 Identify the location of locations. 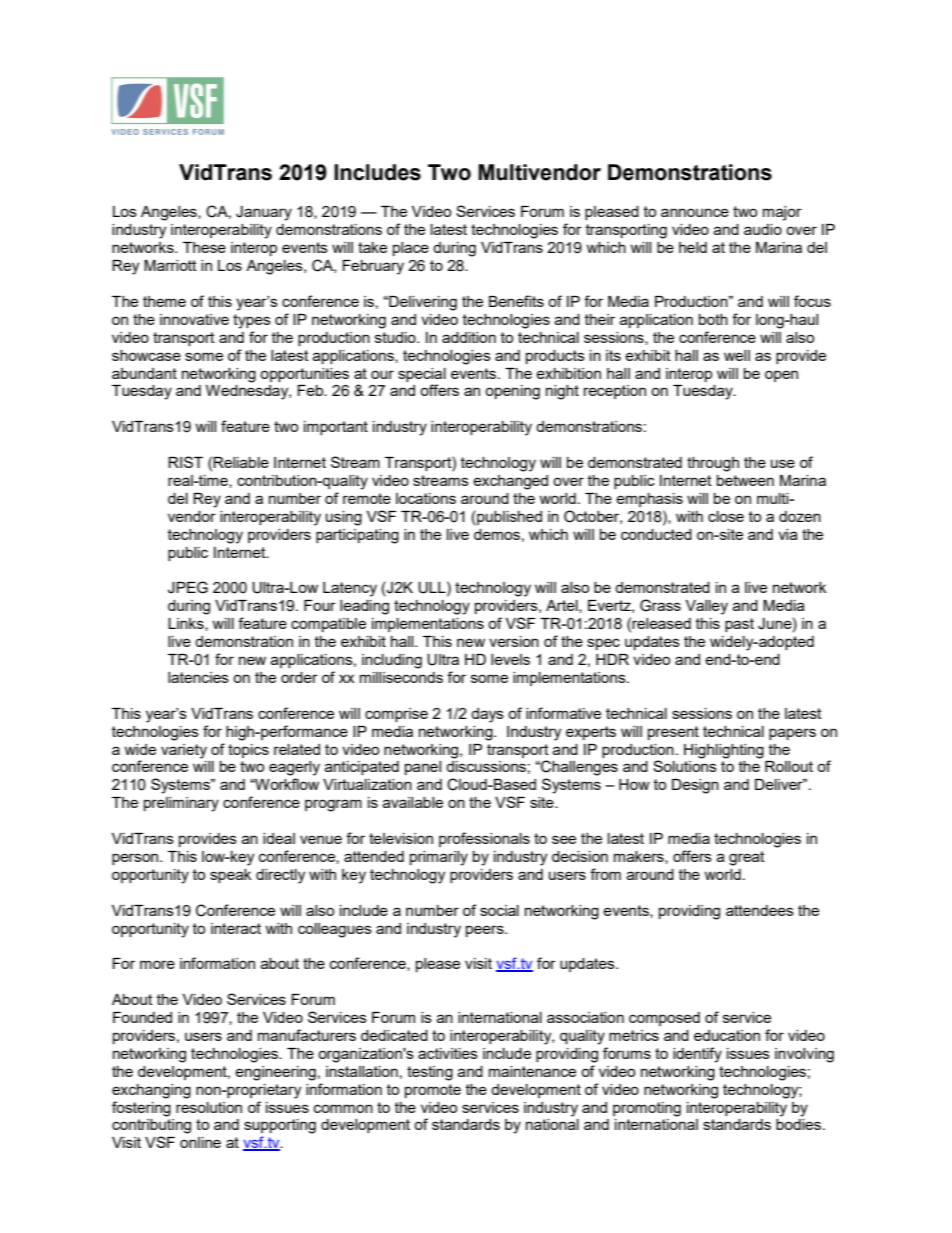
(426, 498).
